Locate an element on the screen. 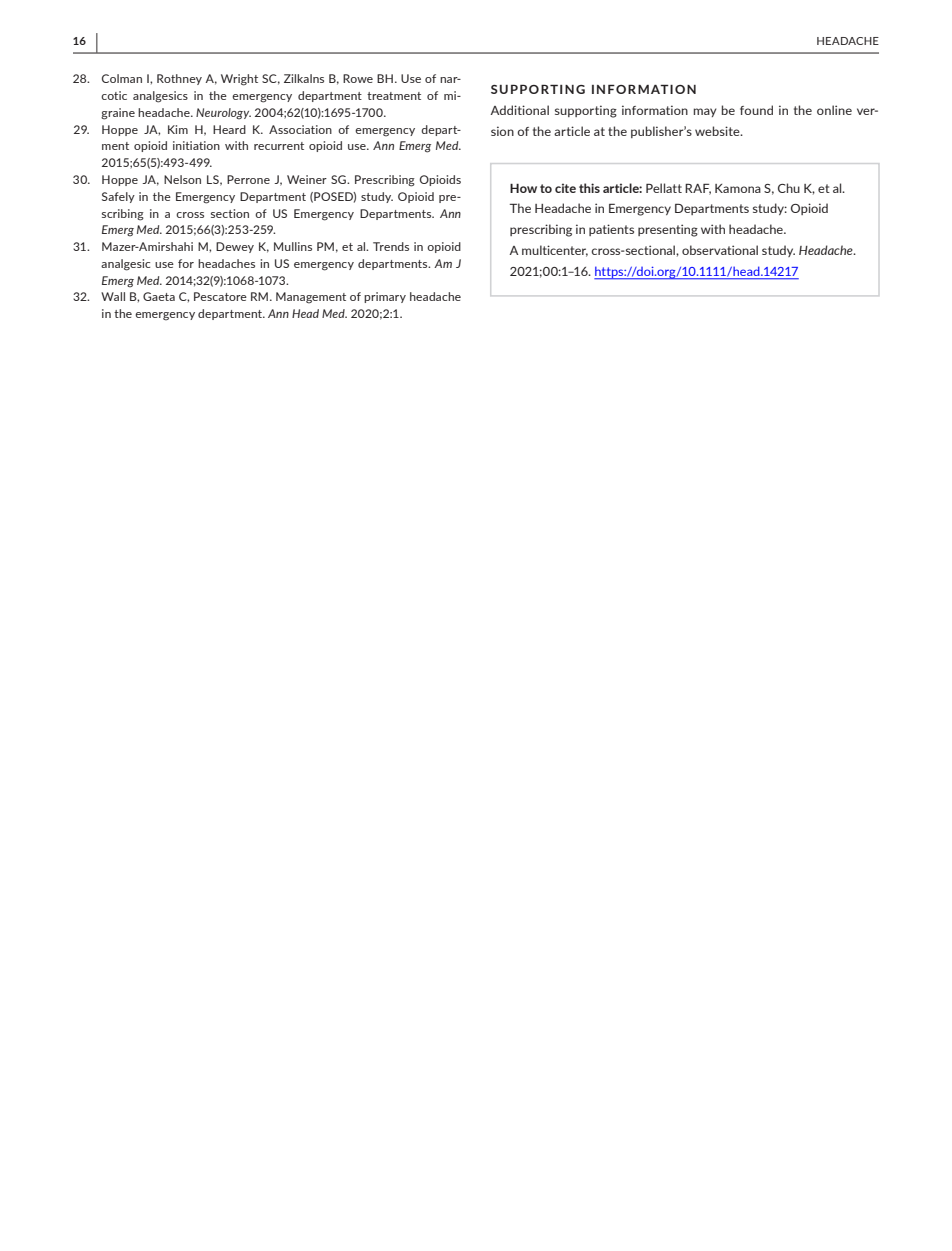 Image resolution: width=952 pixels, height=1251 pixels. observational is located at coordinates (720, 250).
